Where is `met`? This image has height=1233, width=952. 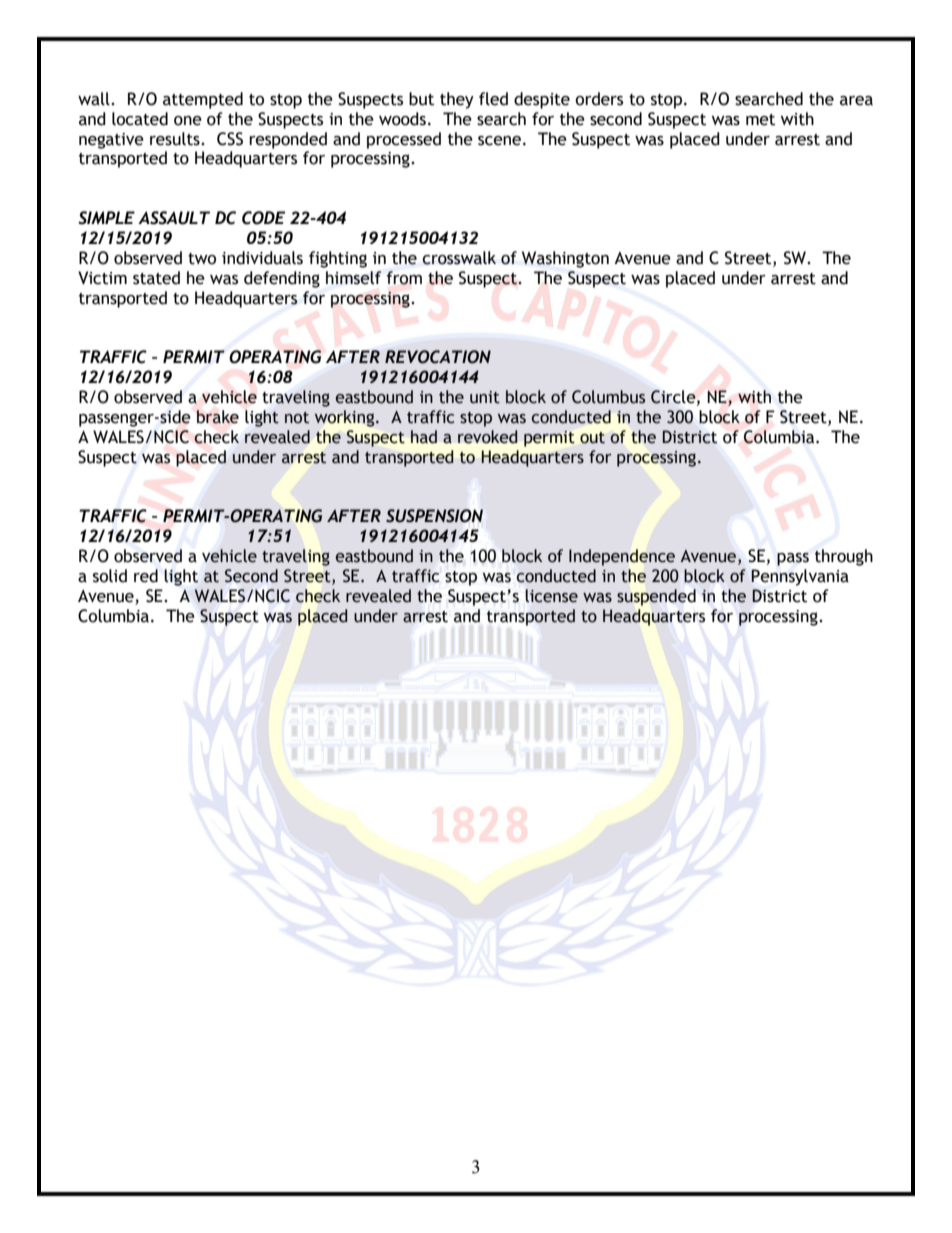 met is located at coordinates (760, 120).
